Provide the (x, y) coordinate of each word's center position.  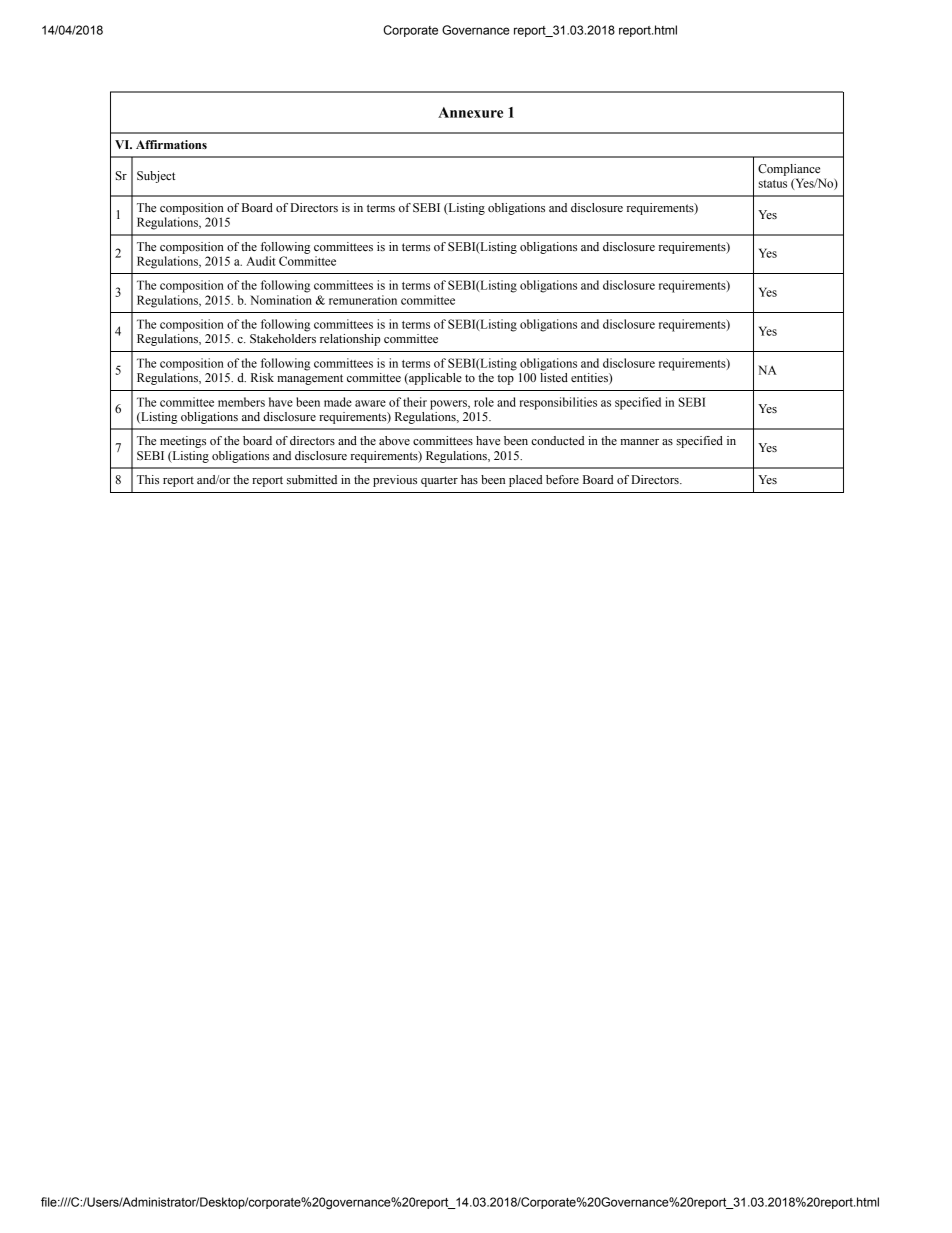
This (148, 479)
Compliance (789, 170)
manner (639, 442)
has (469, 479)
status (772, 184)
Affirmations (171, 145)
